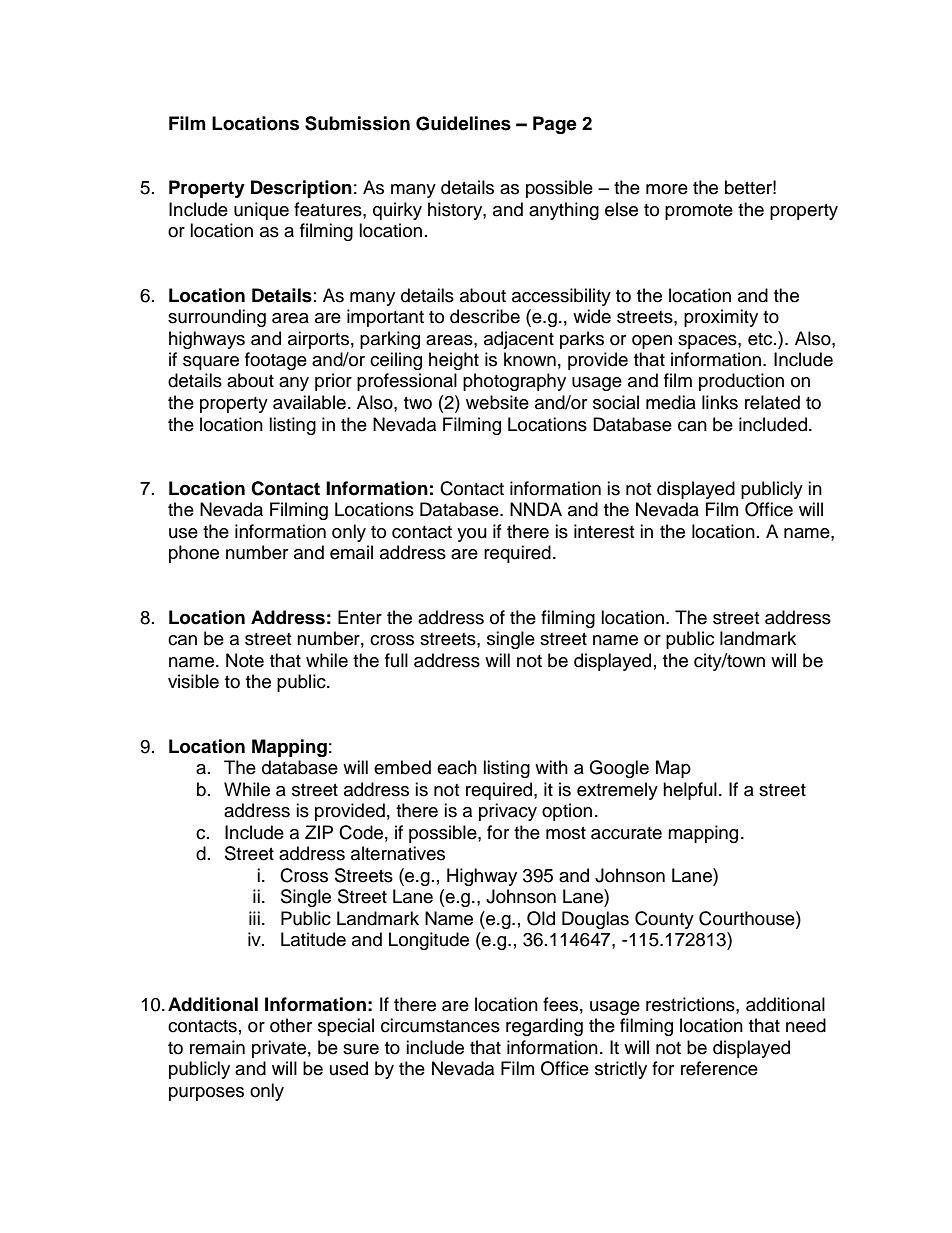 This screenshot has width=952, height=1233. I want to click on helpful, so click(690, 791).
